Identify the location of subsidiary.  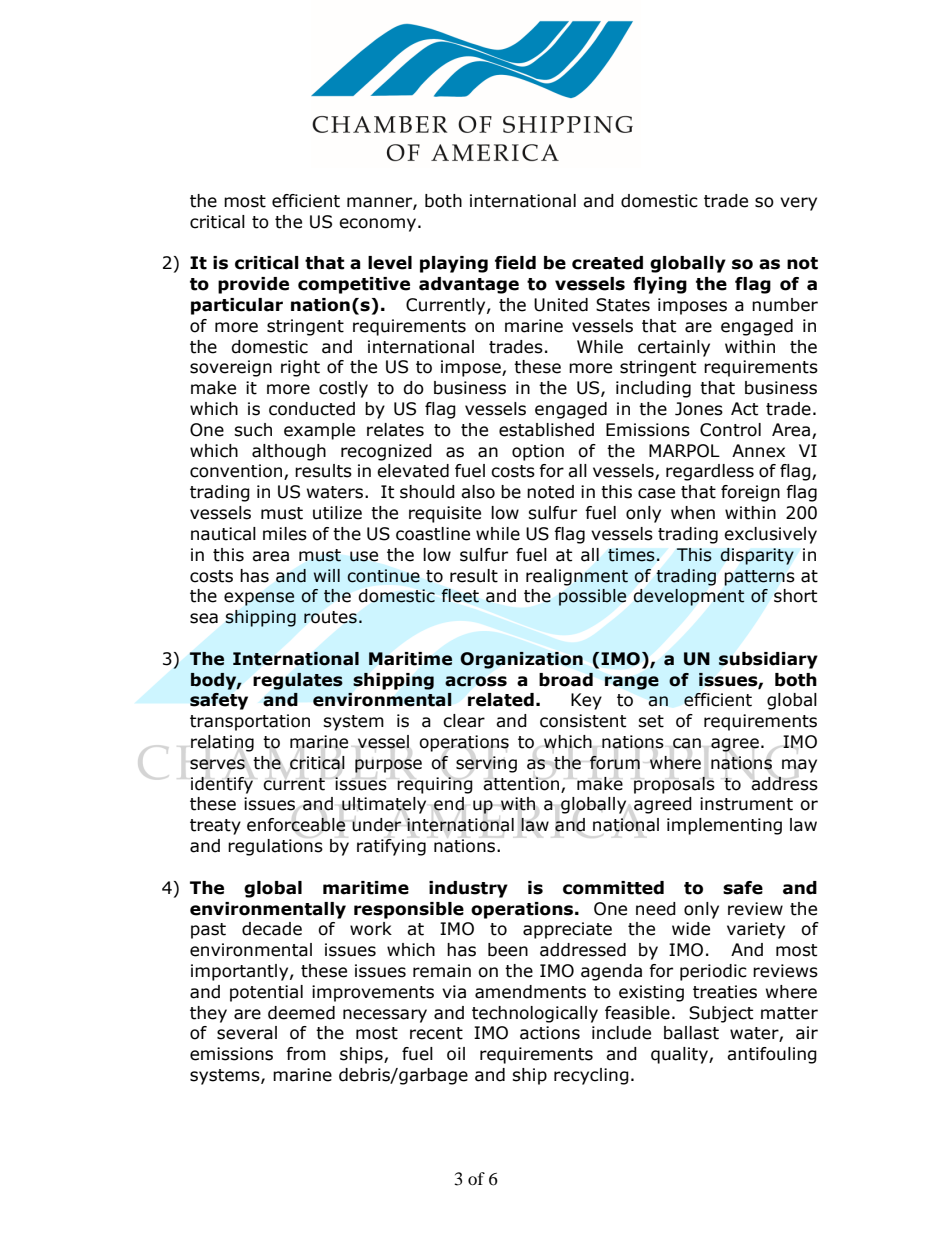
(768, 660).
